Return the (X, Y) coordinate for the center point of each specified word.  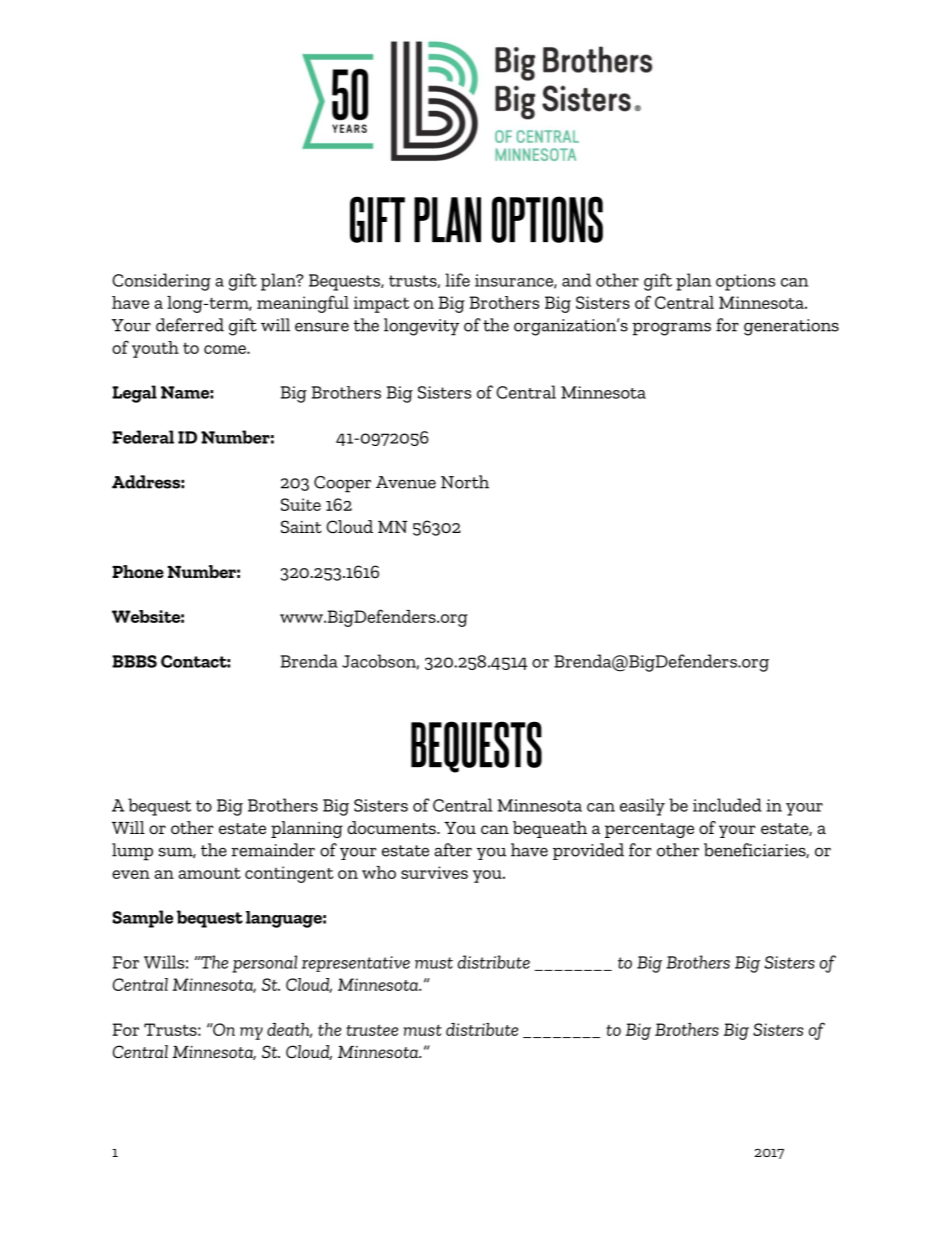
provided (588, 851)
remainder (273, 850)
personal (264, 964)
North (465, 482)
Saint (301, 526)
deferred (190, 325)
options (745, 282)
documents (392, 827)
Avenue (406, 482)
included (727, 805)
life (457, 280)
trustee (372, 1030)
